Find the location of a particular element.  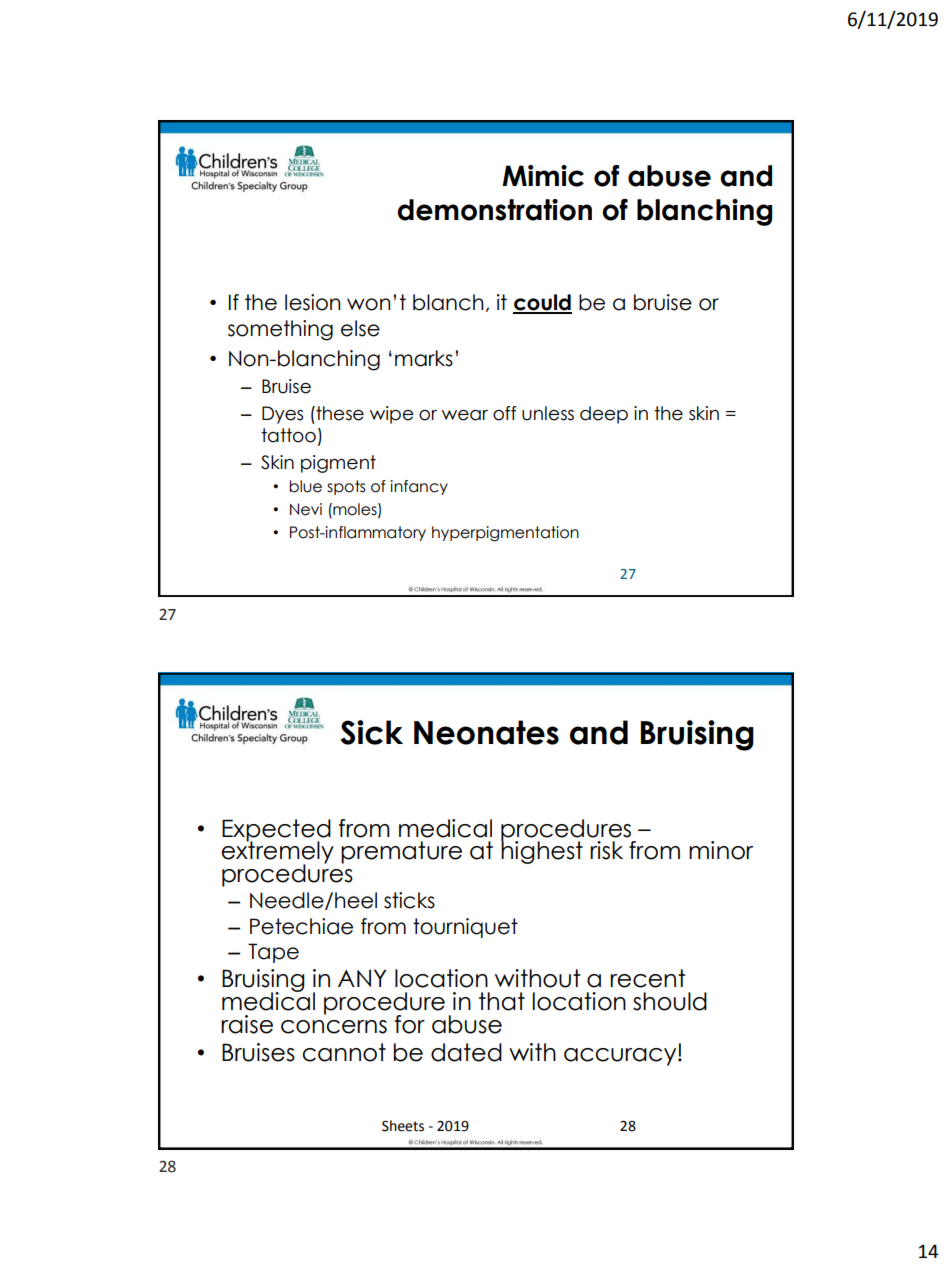

cannot is located at coordinates (344, 1052).
